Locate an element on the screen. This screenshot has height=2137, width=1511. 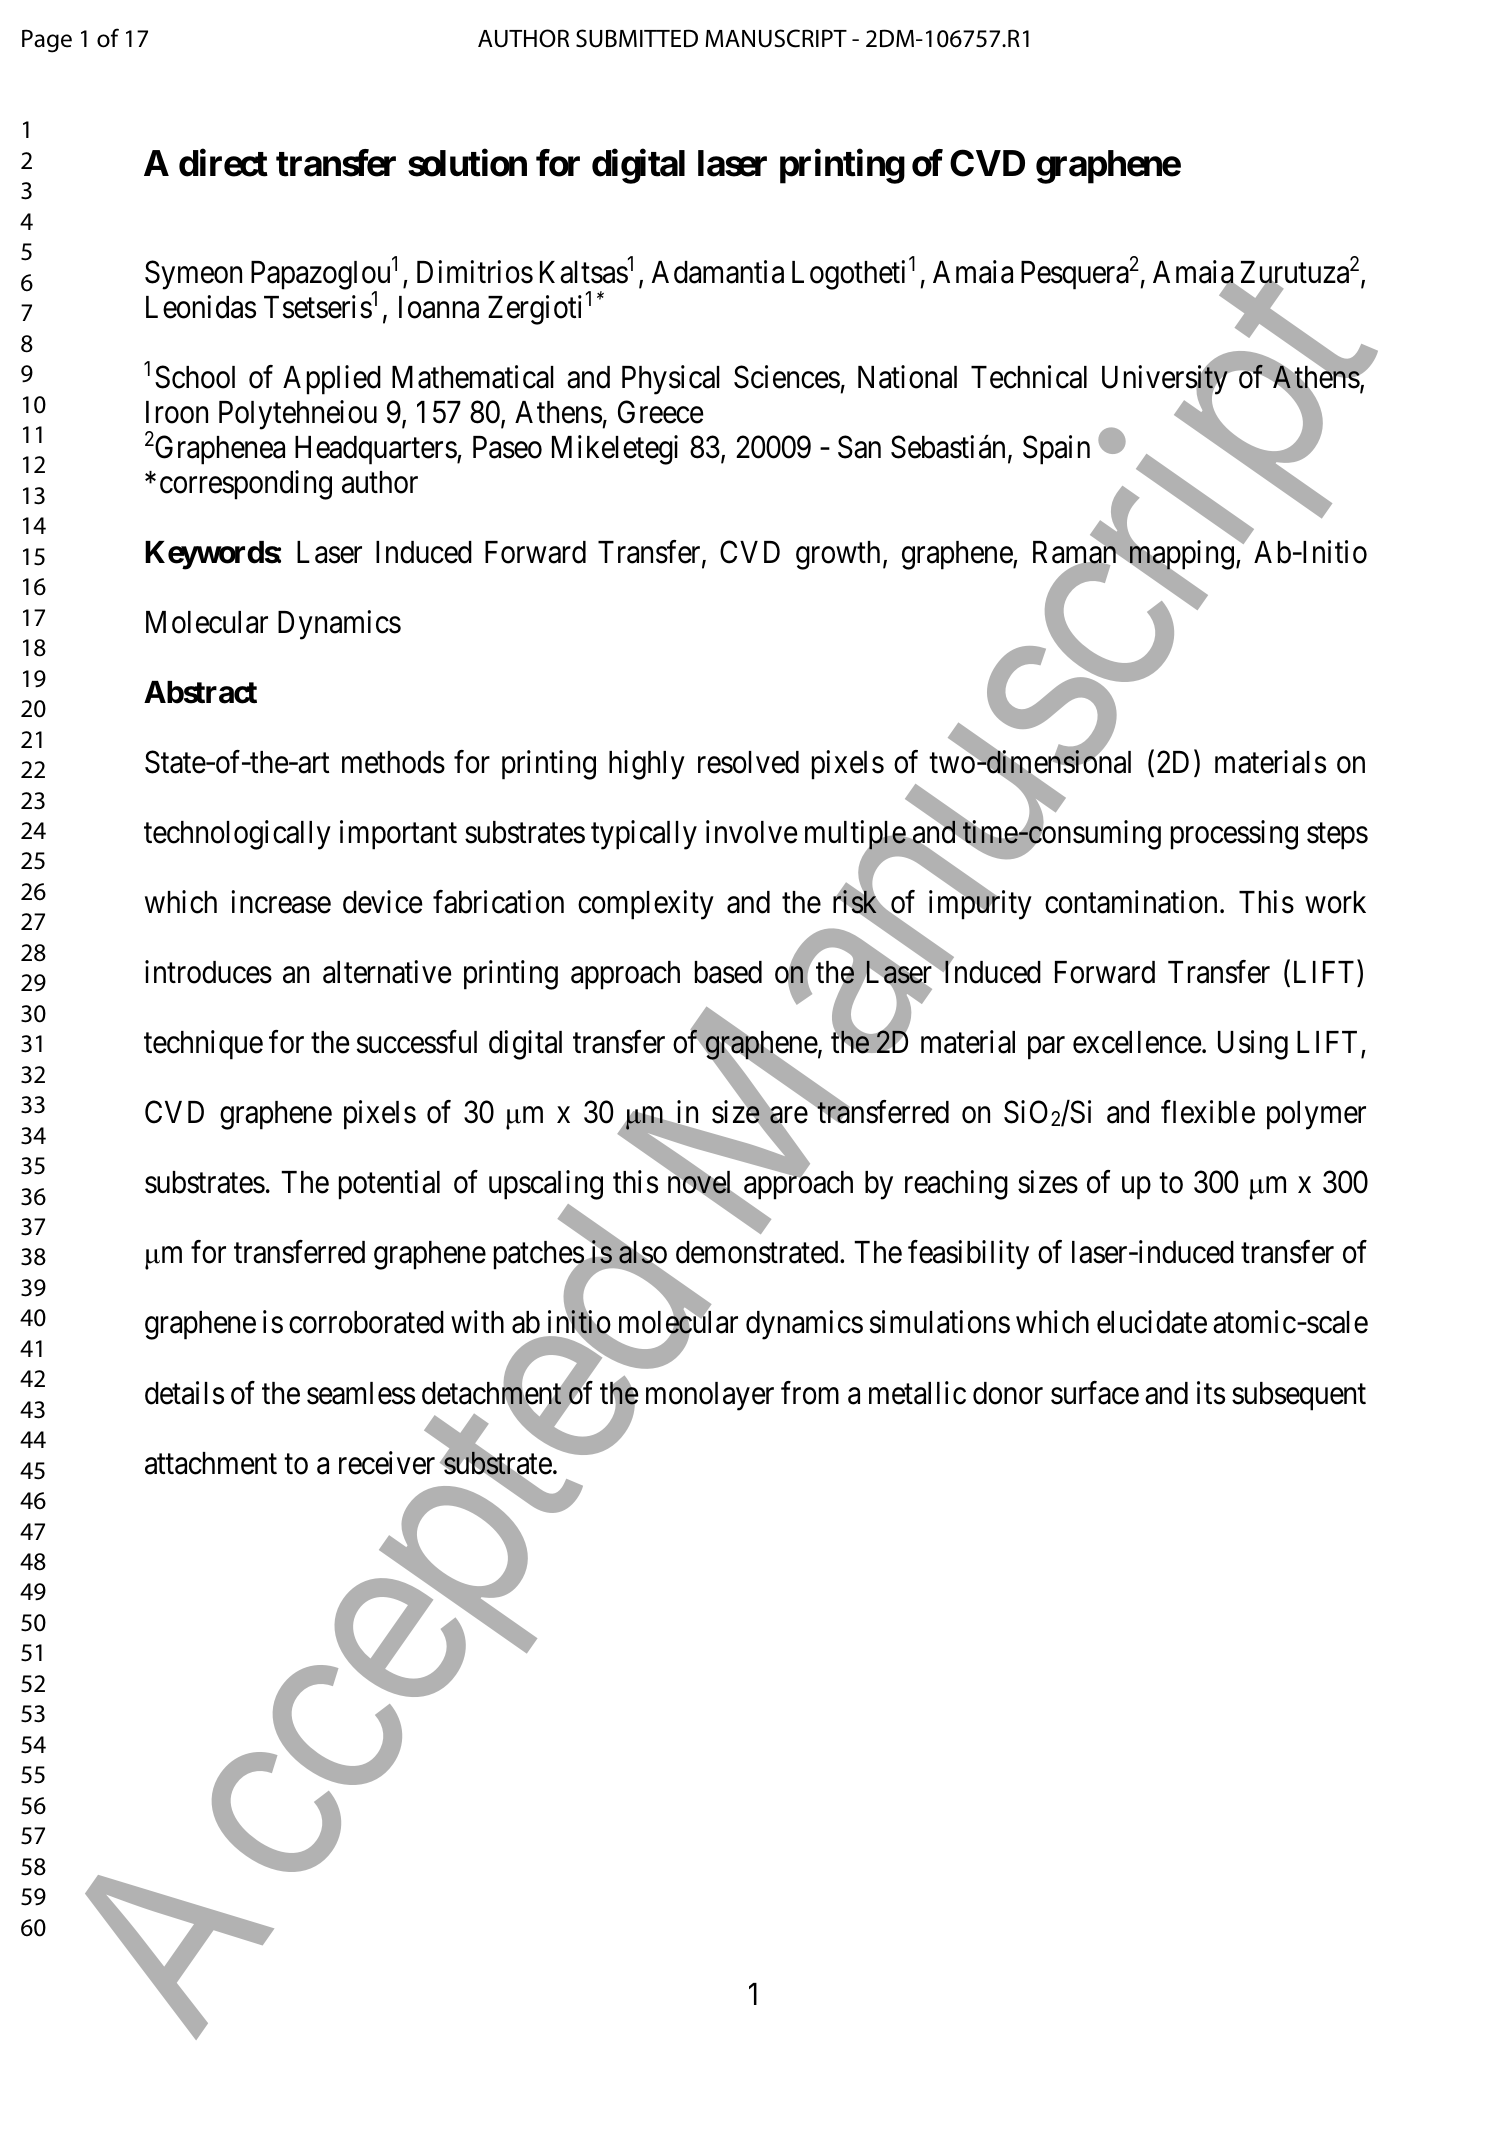
corresponding is located at coordinates (246, 485).
